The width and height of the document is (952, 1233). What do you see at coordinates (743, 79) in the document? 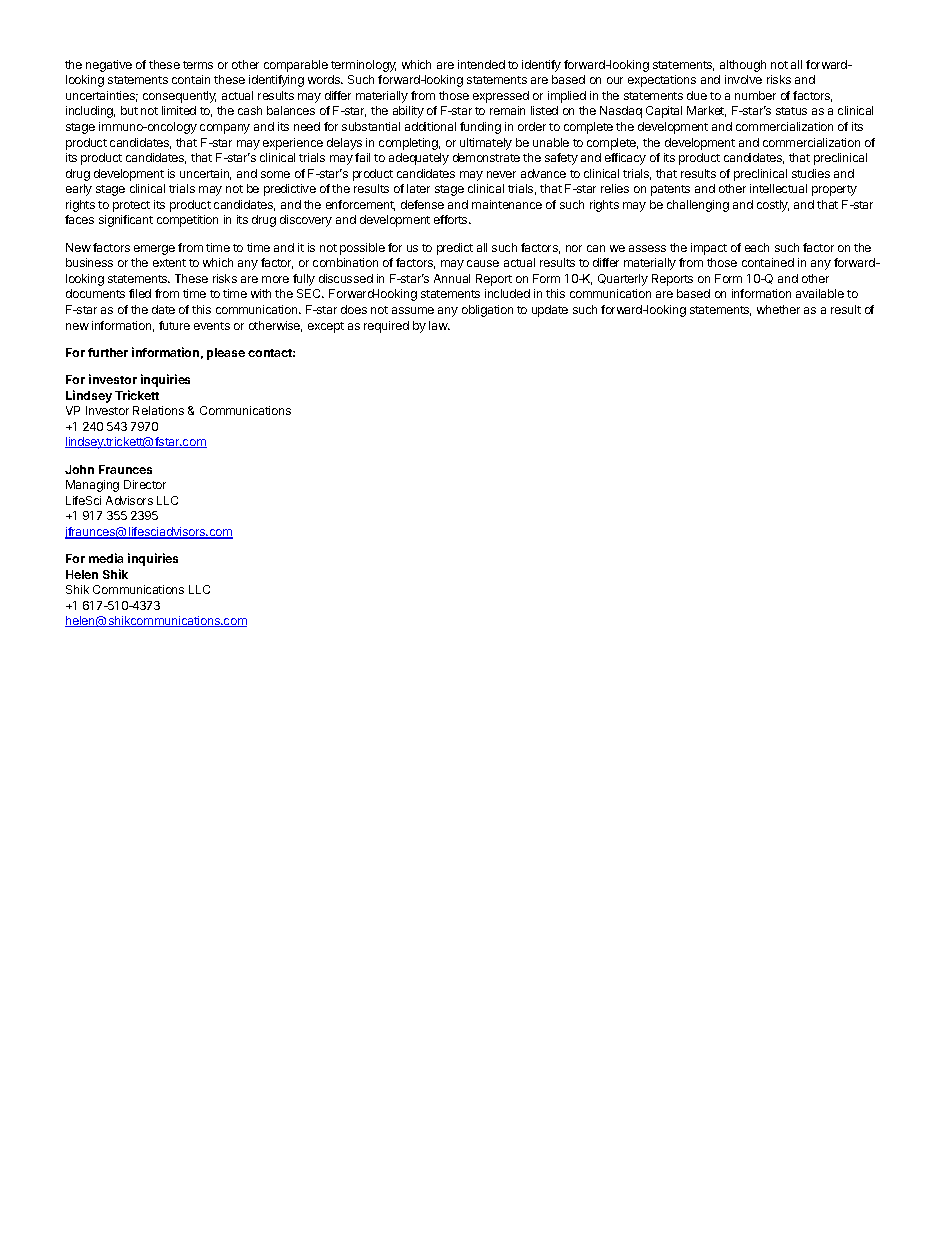
I see `involve` at bounding box center [743, 79].
